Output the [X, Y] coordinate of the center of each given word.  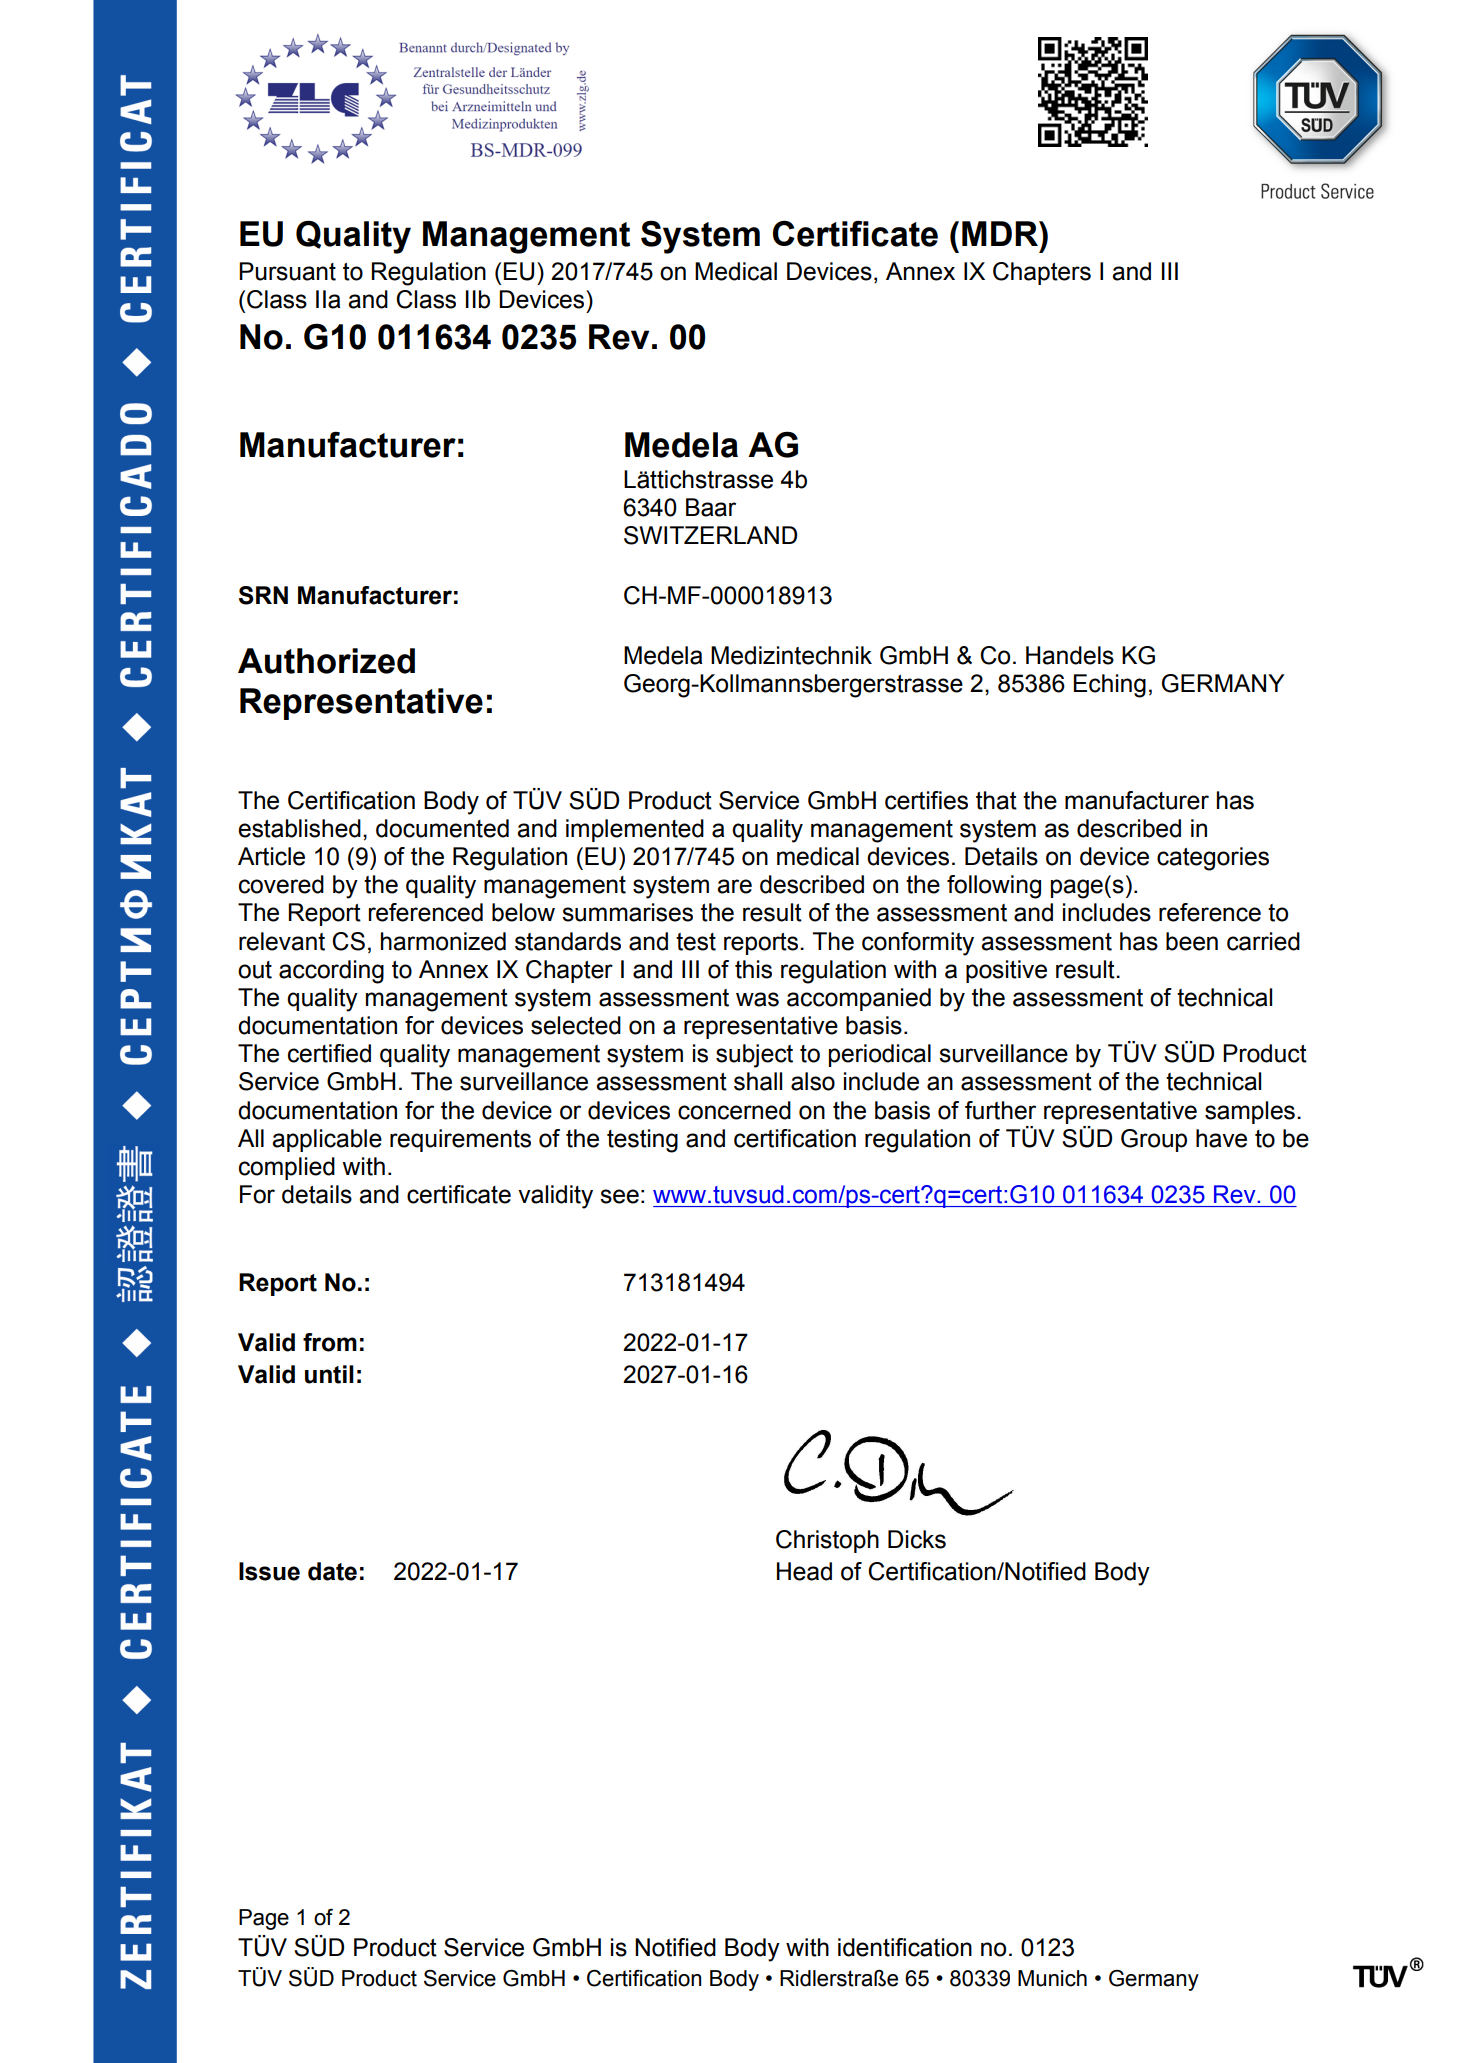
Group [1154, 1140]
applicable [327, 1140]
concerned [734, 1110]
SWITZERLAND [710, 535]
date [332, 1571]
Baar [711, 507]
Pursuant [287, 271]
